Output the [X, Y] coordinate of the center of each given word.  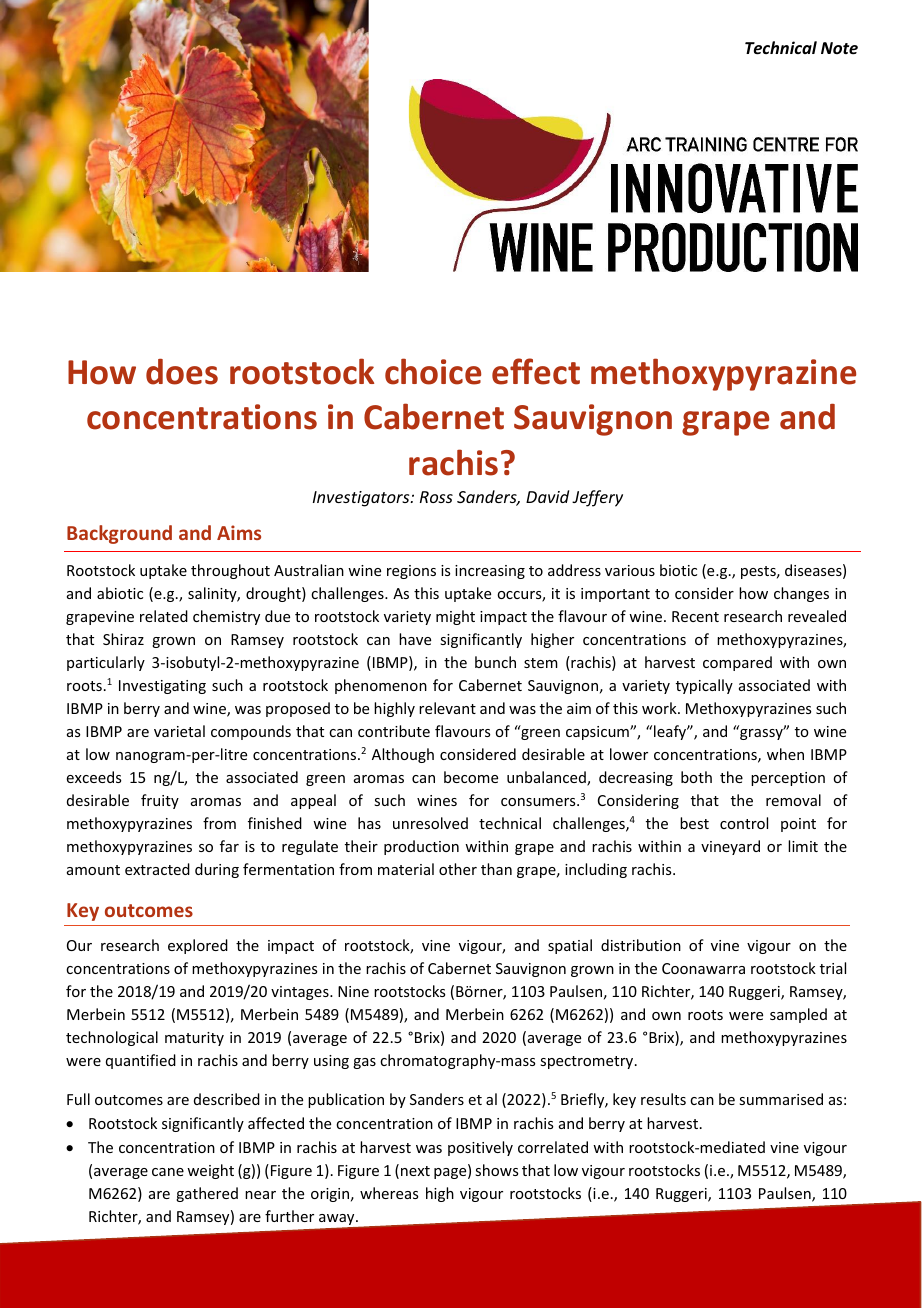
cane [168, 1172]
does [182, 372]
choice [433, 371]
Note [839, 48]
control [744, 823]
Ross [436, 497]
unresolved [430, 823]
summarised [781, 1099]
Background [119, 534]
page [451, 1173]
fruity [160, 801]
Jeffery [597, 498]
